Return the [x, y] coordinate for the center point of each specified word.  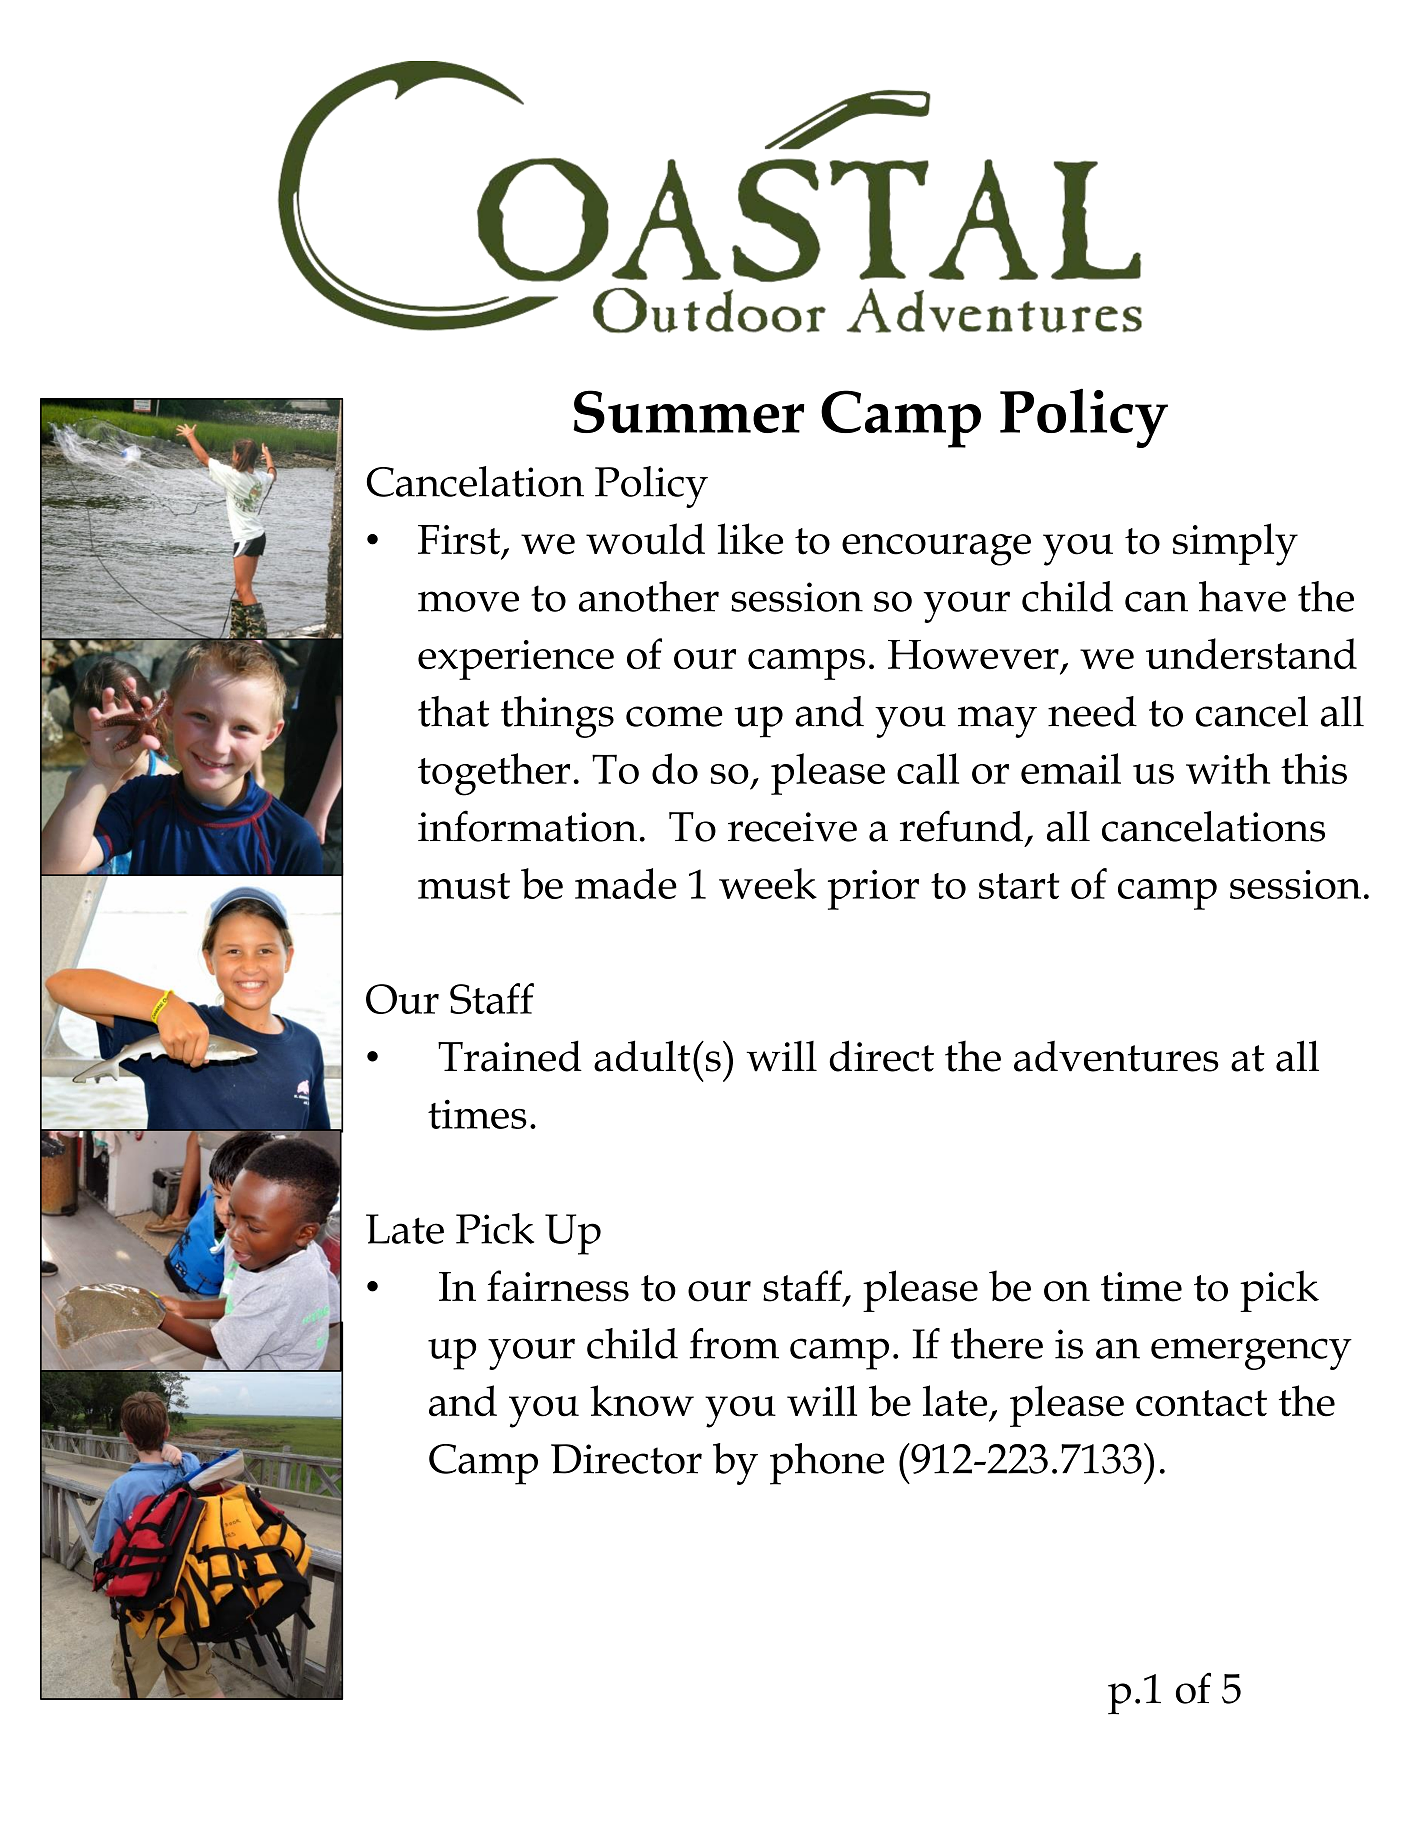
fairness [558, 1286]
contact [1201, 1403]
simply [1235, 544]
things [557, 717]
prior [873, 890]
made [626, 883]
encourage [936, 550]
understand [1251, 653]
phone [827, 1464]
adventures [1116, 1056]
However [973, 654]
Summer [688, 411]
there [996, 1343]
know [642, 1401]
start [1019, 886]
